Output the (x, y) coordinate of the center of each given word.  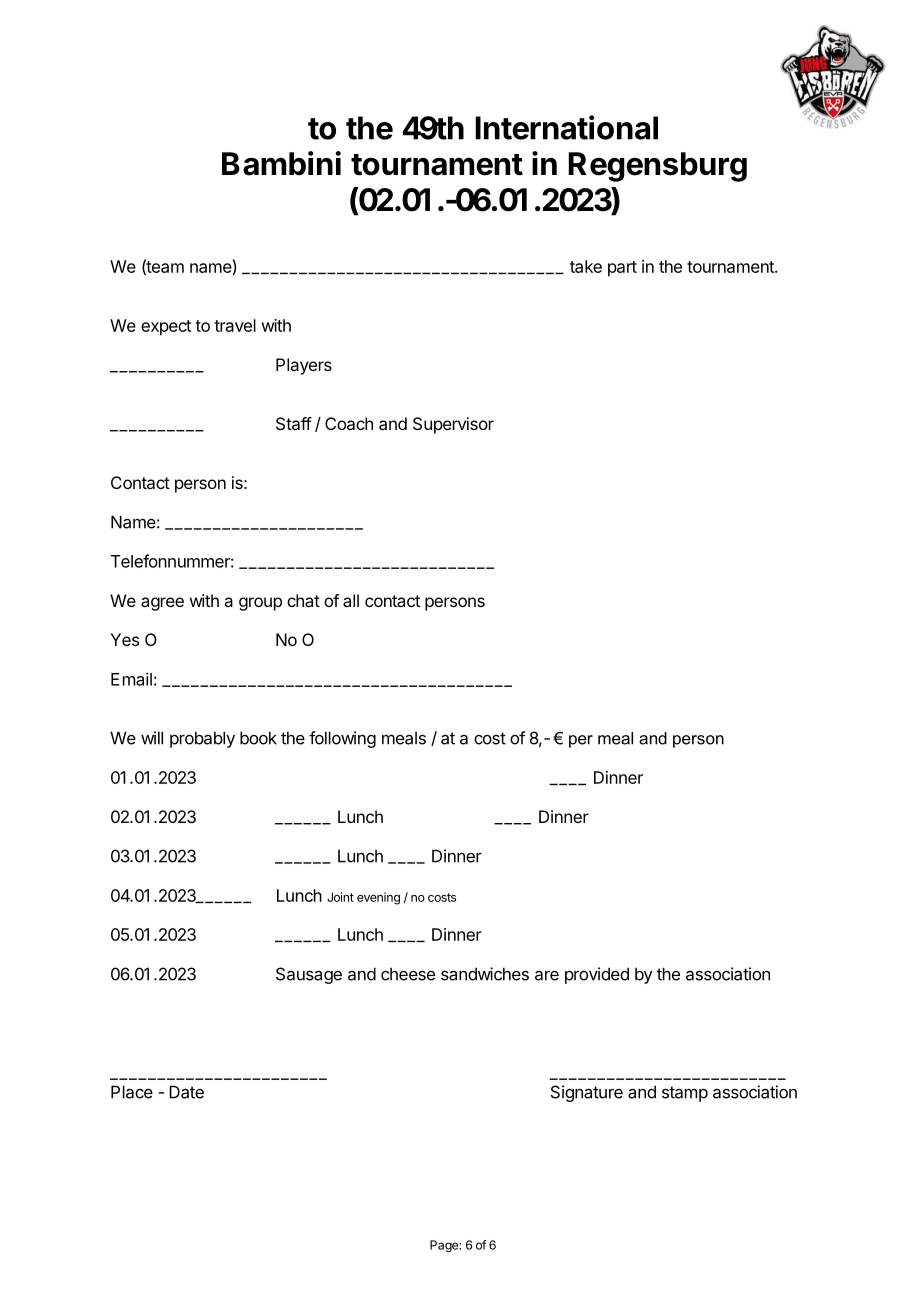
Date (186, 1092)
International (566, 127)
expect (166, 328)
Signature (587, 1093)
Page (445, 1246)
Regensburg (657, 167)
